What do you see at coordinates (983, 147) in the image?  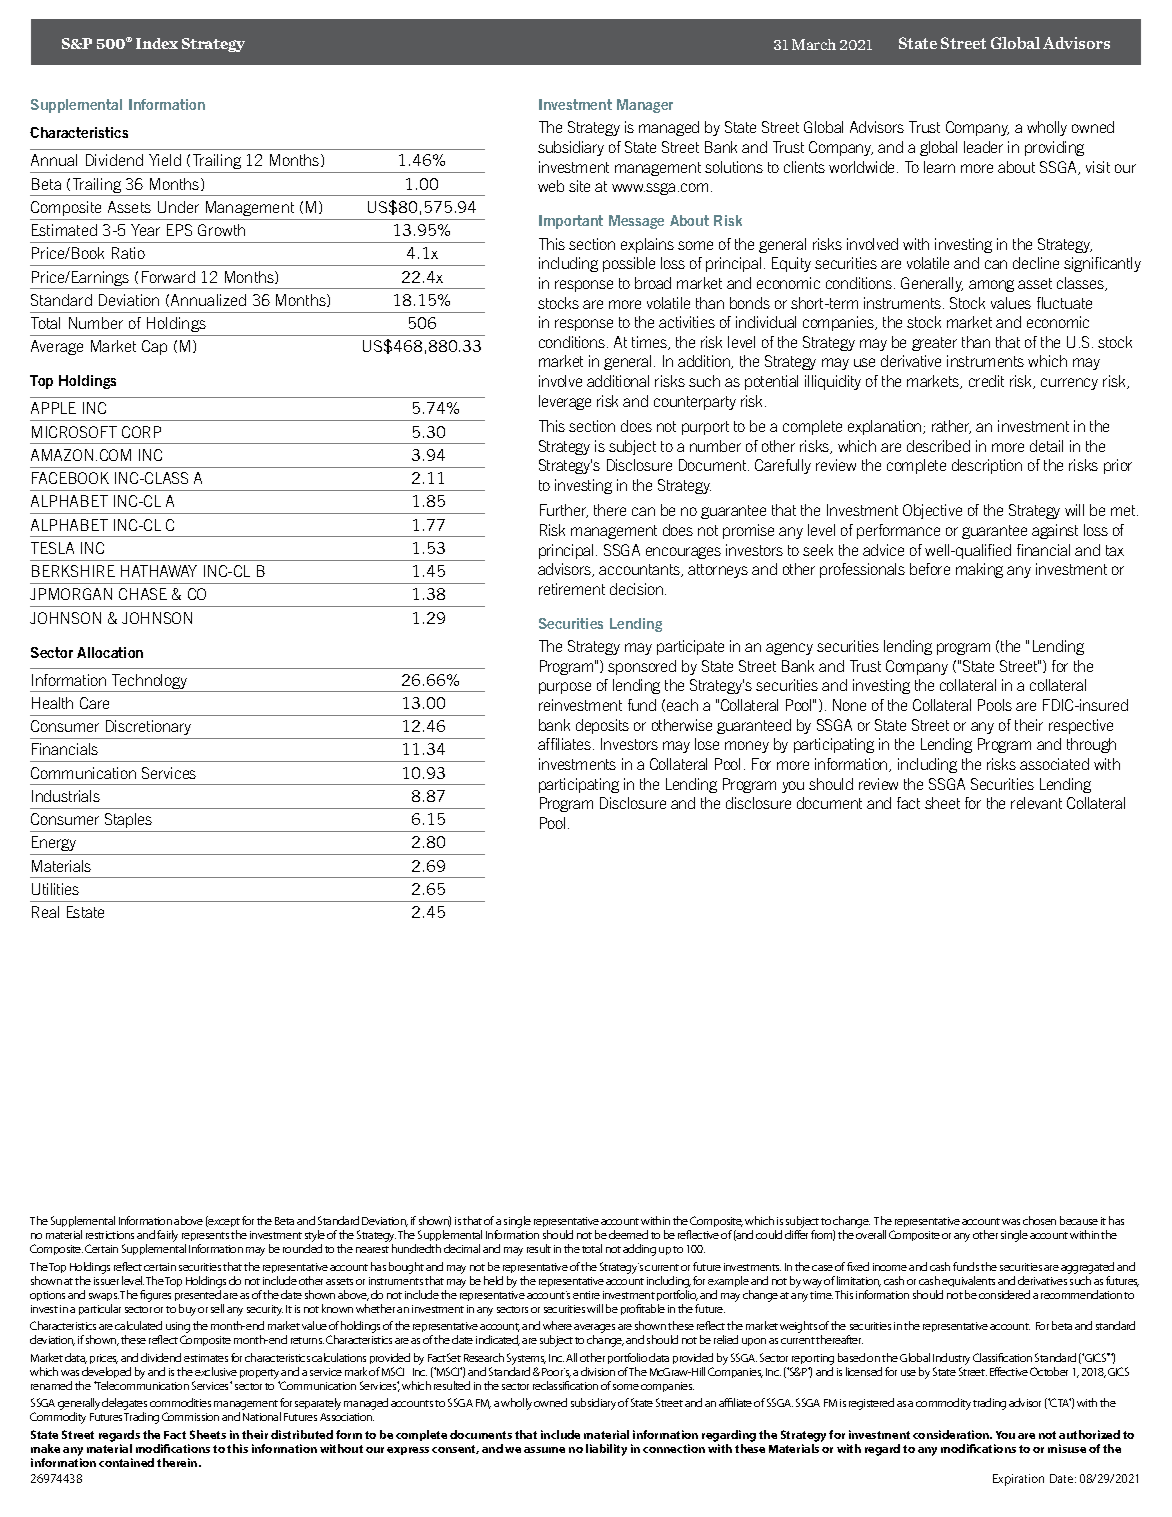 I see `leader` at bounding box center [983, 147].
